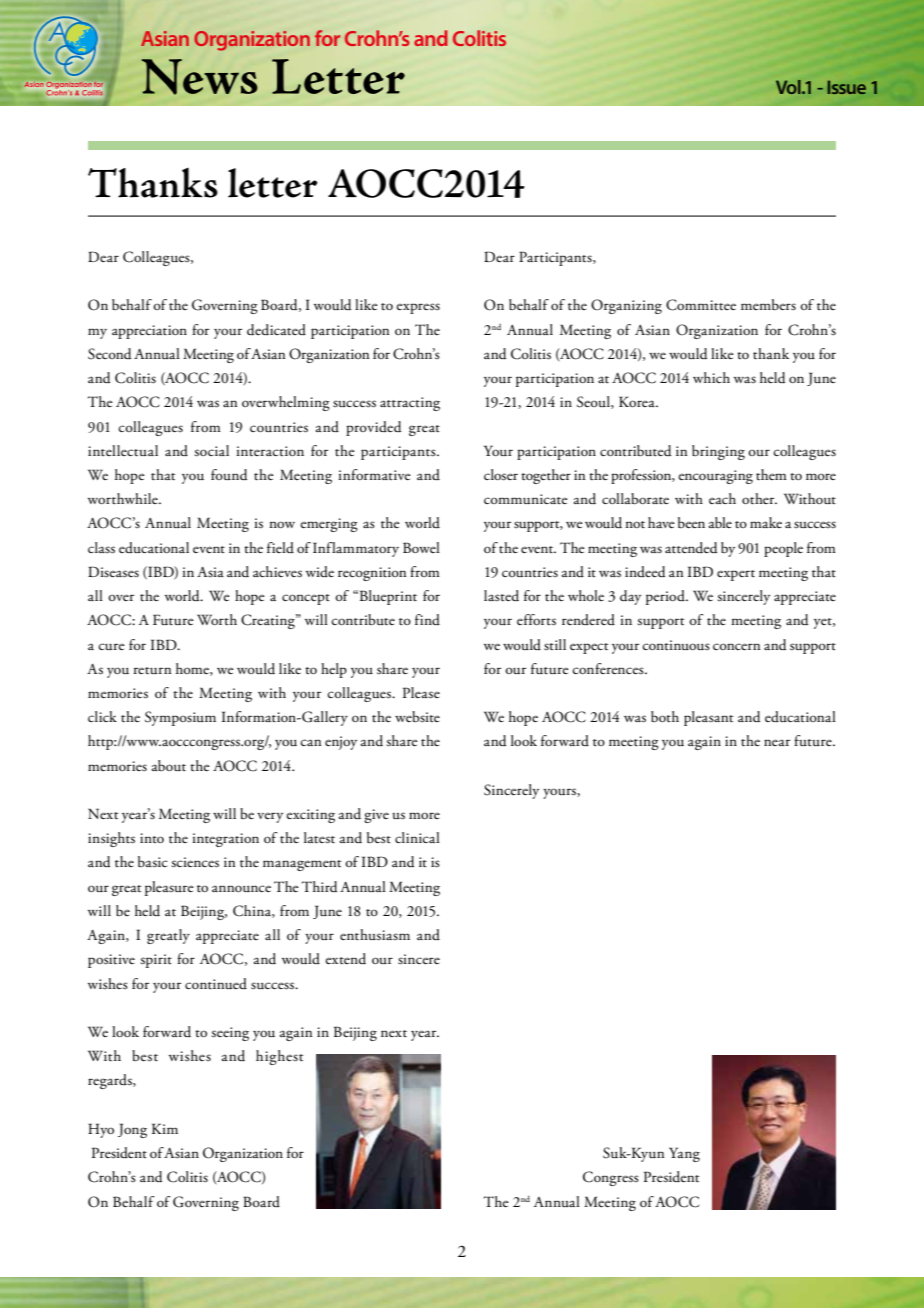 This screenshot has height=1308, width=924. Describe the element at coordinates (847, 87) in the screenshot. I see `Issue` at that location.
